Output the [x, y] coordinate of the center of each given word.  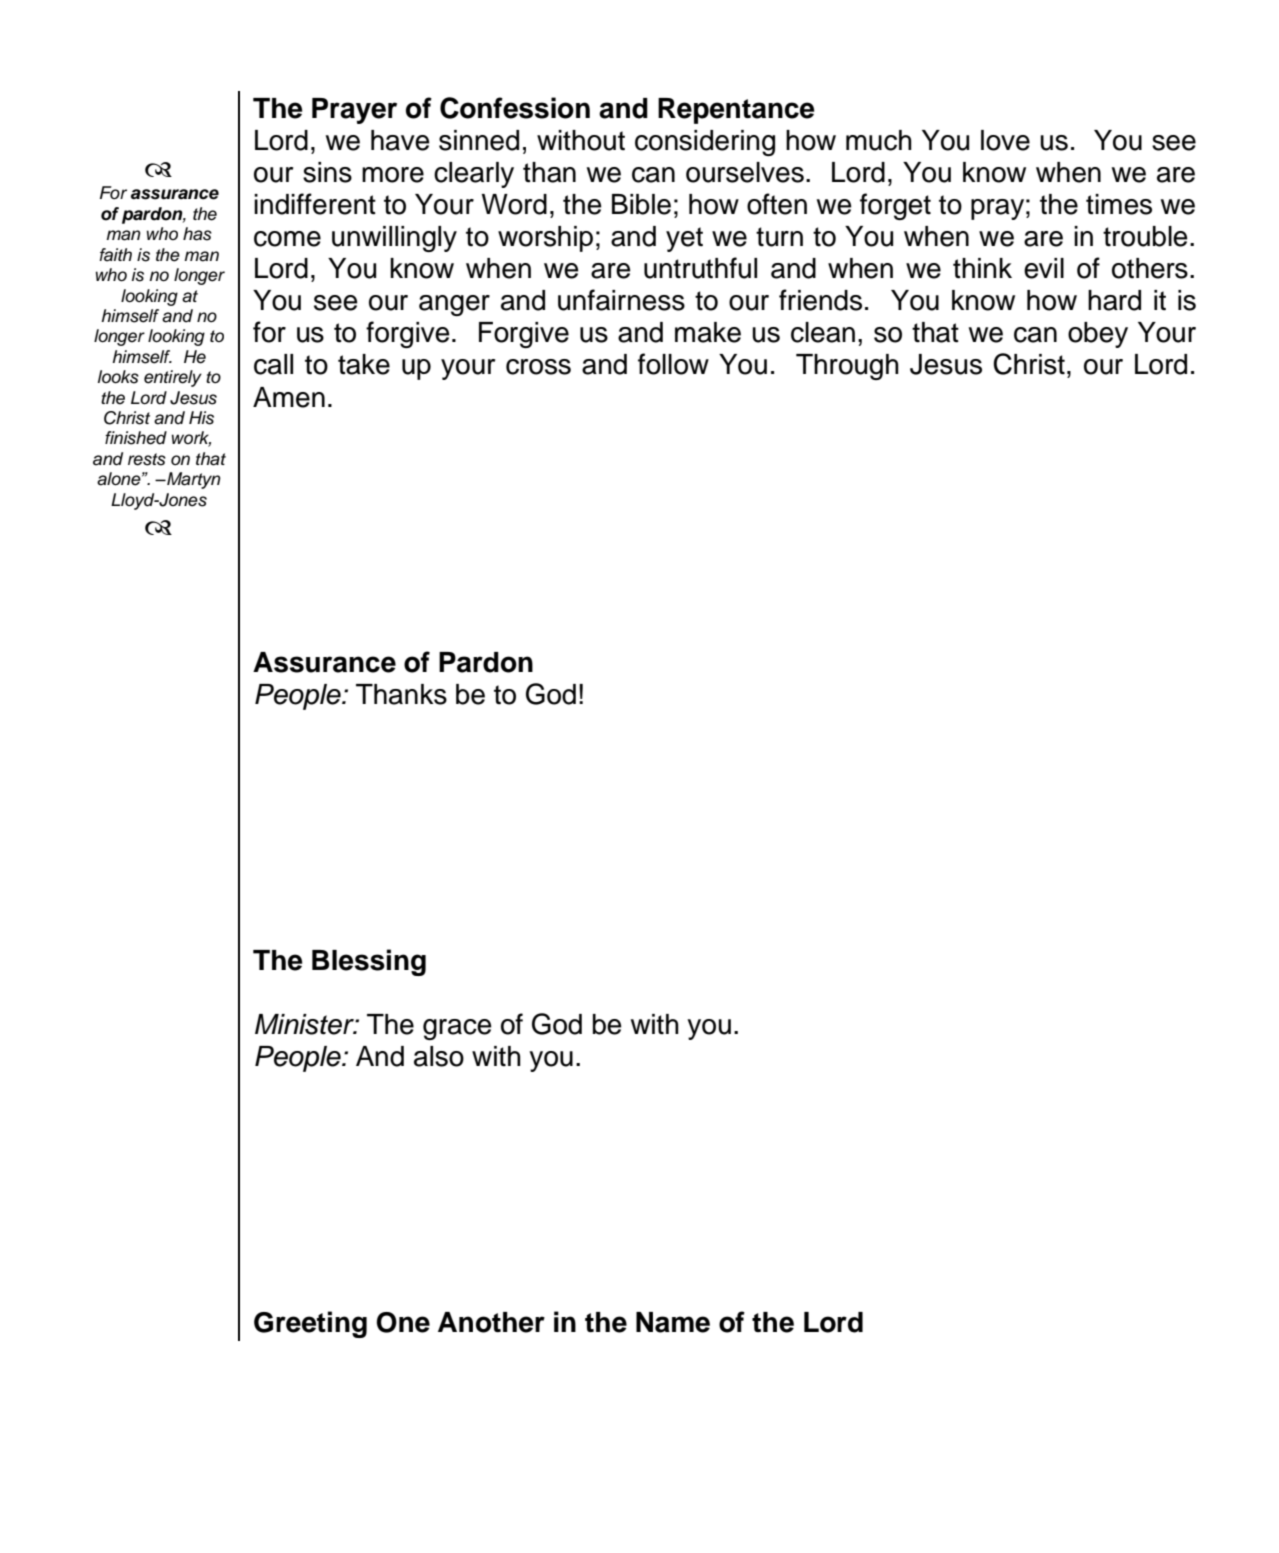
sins [327, 172]
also [439, 1056]
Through [847, 367]
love [1005, 140]
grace [457, 1029]
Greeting [310, 1324]
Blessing [369, 962]
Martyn [193, 480]
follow [673, 364]
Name [673, 1322]
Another [491, 1322]
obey [1098, 335]
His [201, 418]
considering [705, 143]
